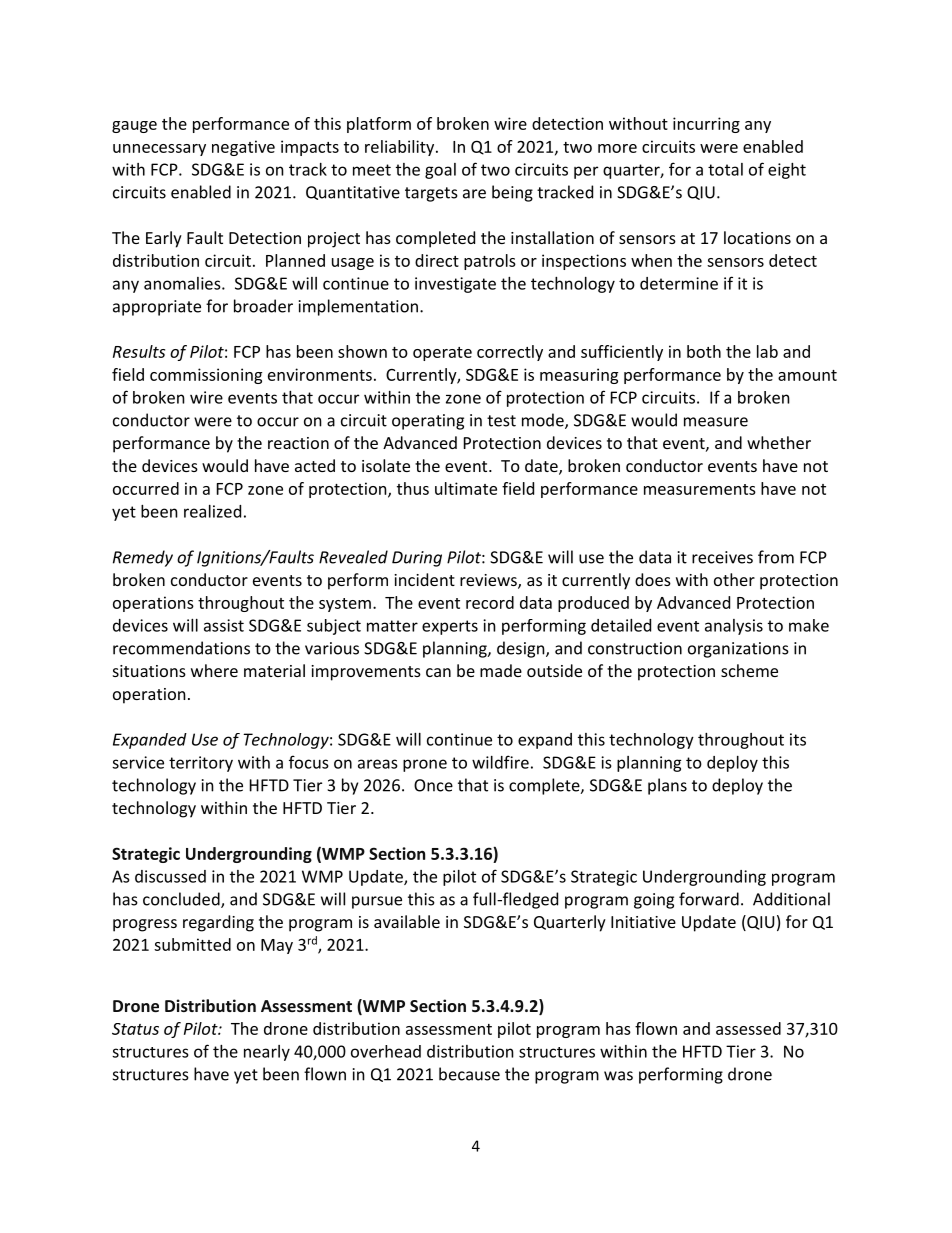 The height and width of the page is (1233, 952). I want to click on goal, so click(440, 171).
